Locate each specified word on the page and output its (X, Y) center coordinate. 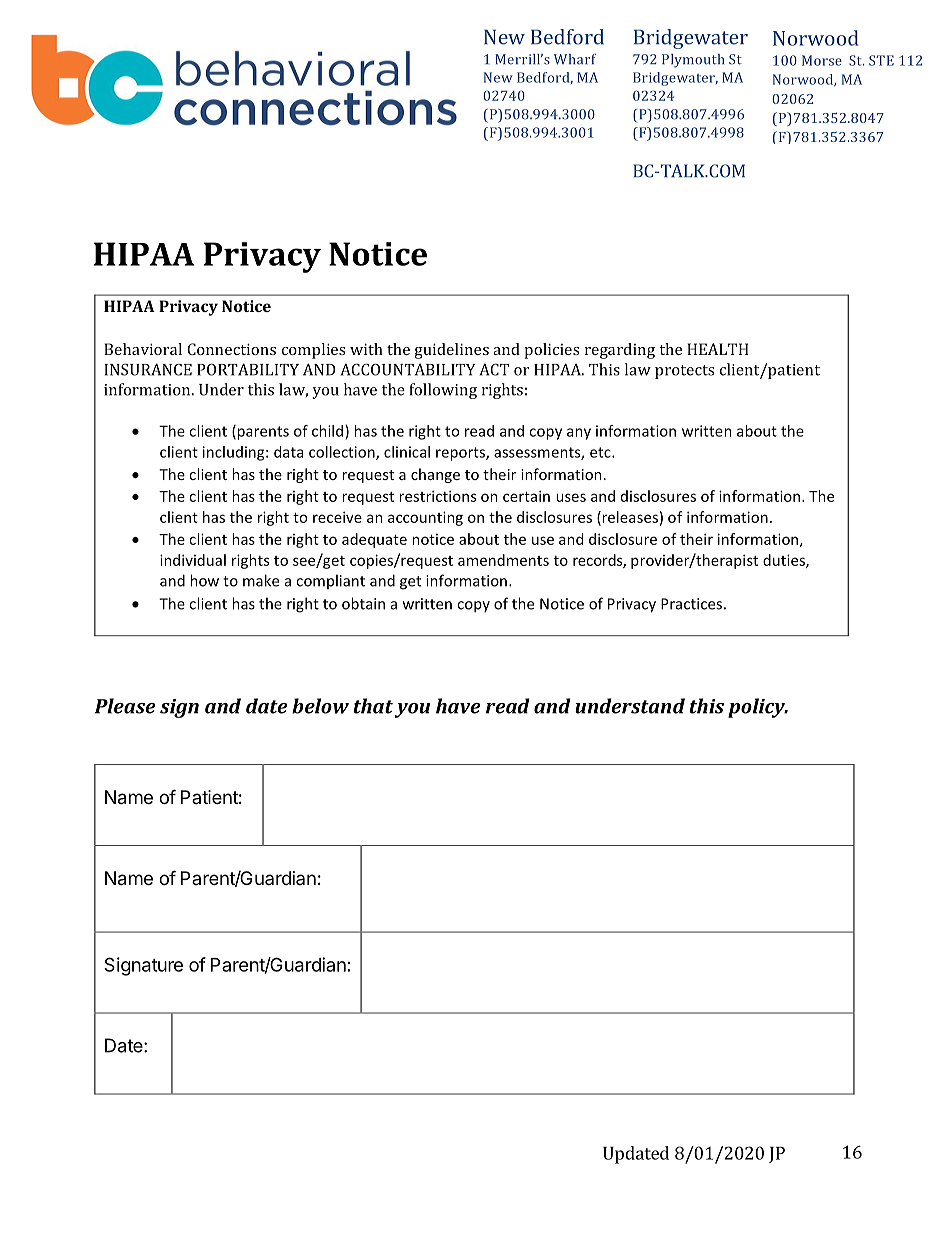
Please (125, 706)
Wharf (575, 59)
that (373, 706)
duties (785, 561)
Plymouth (693, 61)
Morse (822, 60)
